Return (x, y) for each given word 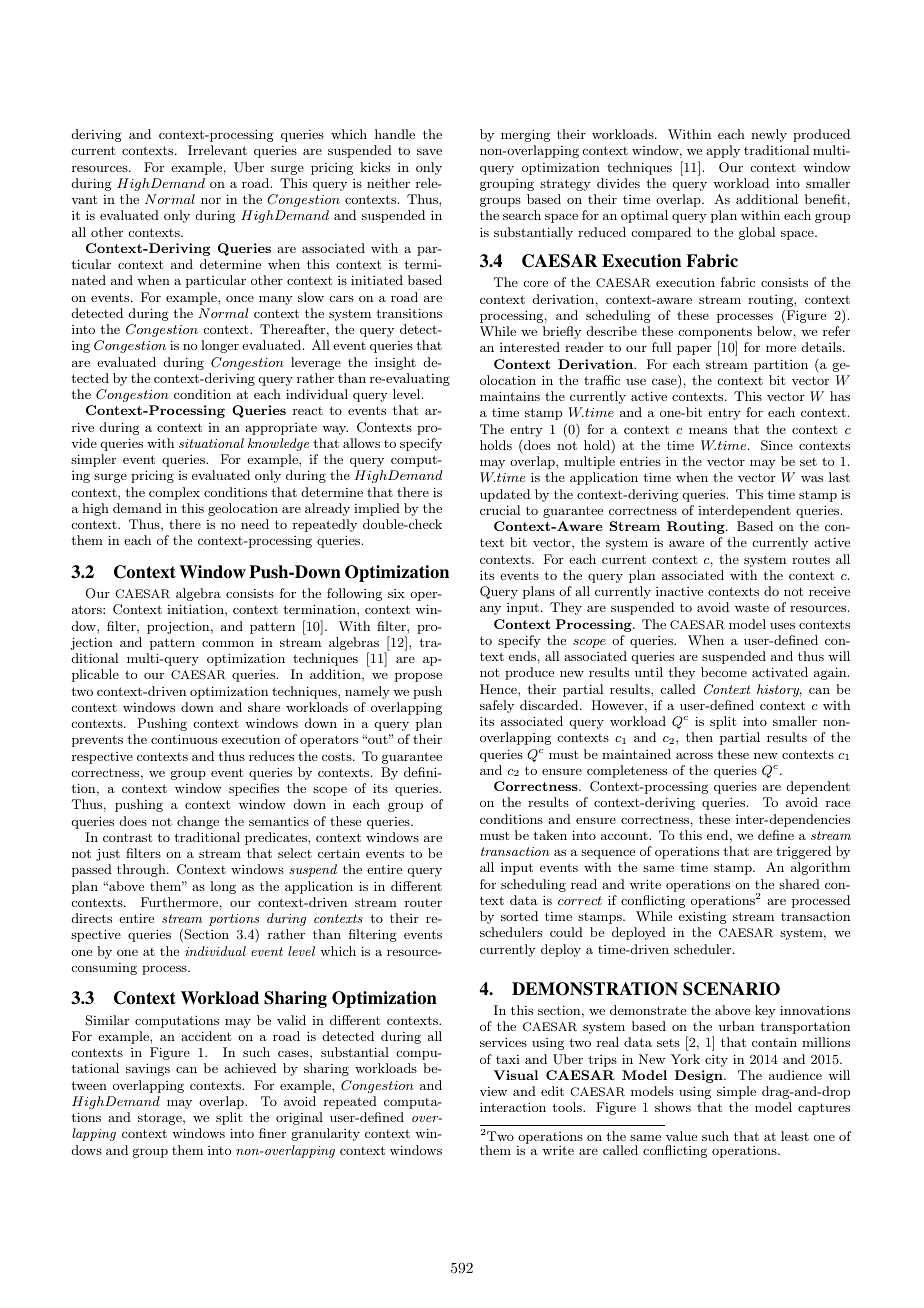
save (429, 151)
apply (723, 151)
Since (777, 445)
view (493, 1091)
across (694, 755)
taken (550, 835)
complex (174, 493)
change (198, 822)
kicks (375, 167)
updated (505, 495)
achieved (250, 1068)
